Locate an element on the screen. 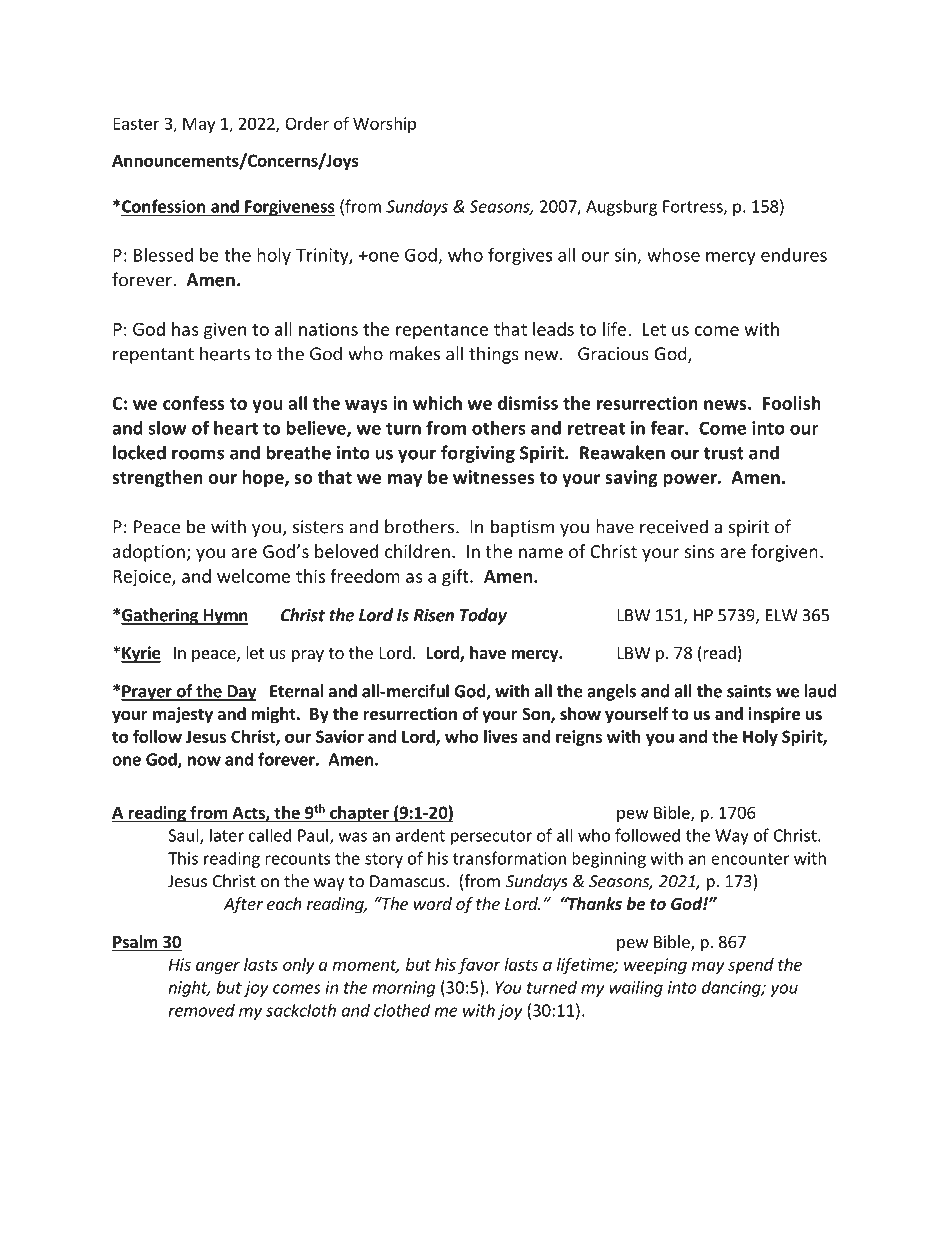 This screenshot has width=952, height=1233. Easter is located at coordinates (136, 123).
